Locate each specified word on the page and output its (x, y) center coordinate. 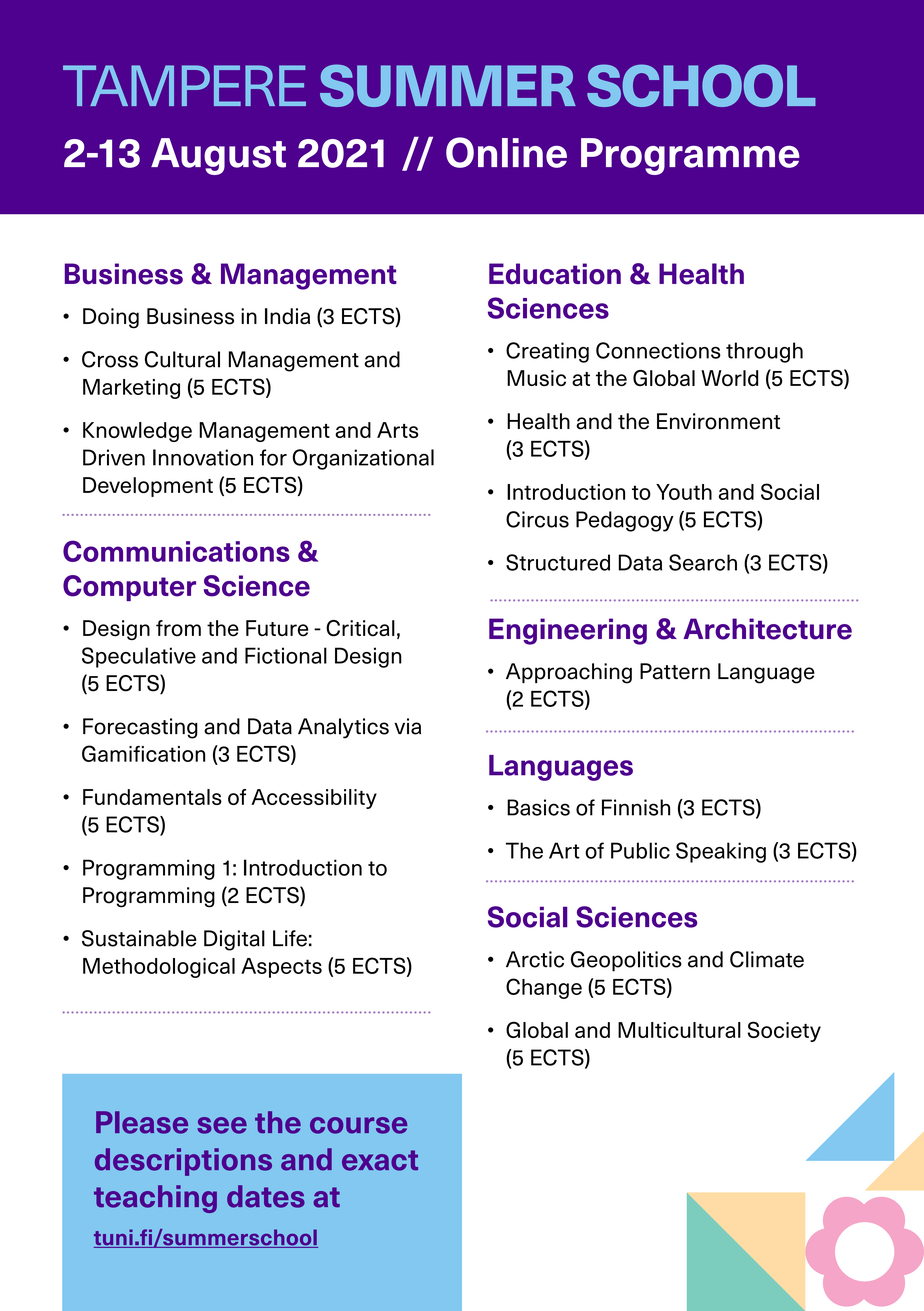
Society (784, 1031)
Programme (690, 156)
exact (380, 1160)
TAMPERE (184, 85)
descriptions (183, 1162)
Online (506, 152)
